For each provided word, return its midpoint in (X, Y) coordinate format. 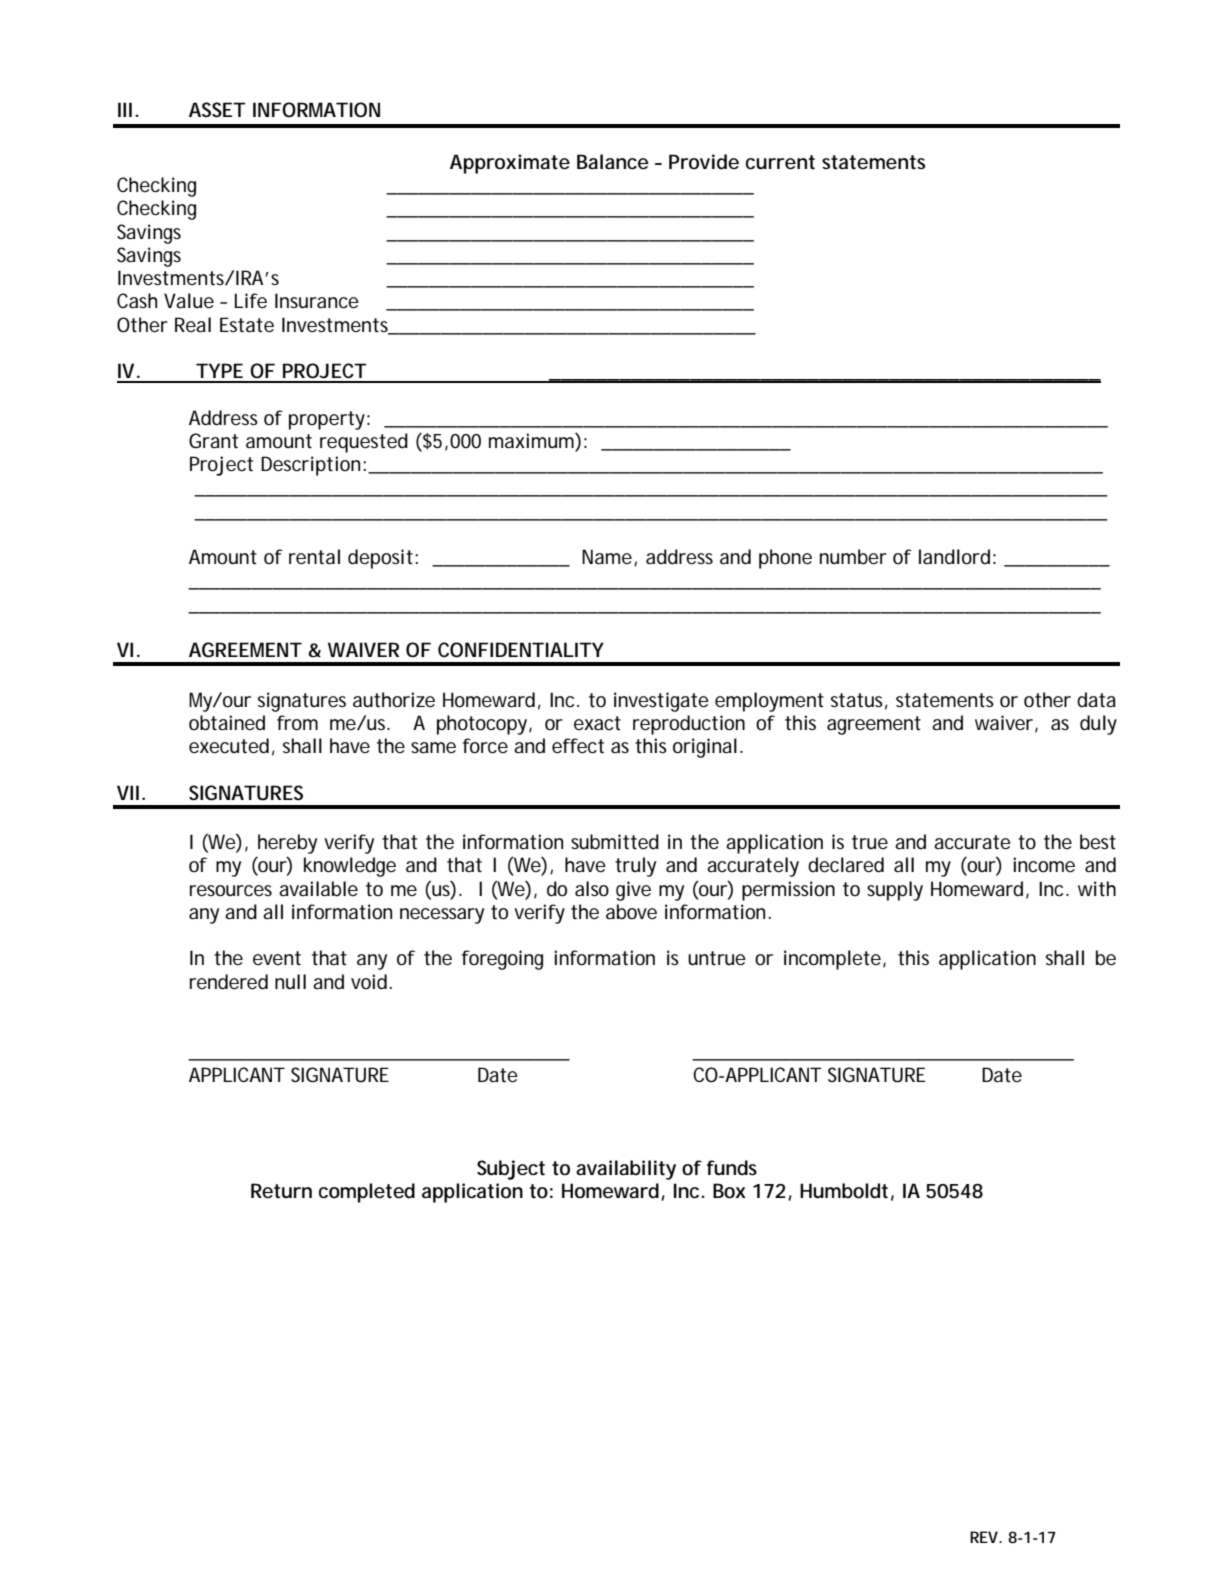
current (780, 162)
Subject (511, 1170)
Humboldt (844, 1191)
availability (626, 1170)
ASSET (216, 110)
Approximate (510, 164)
